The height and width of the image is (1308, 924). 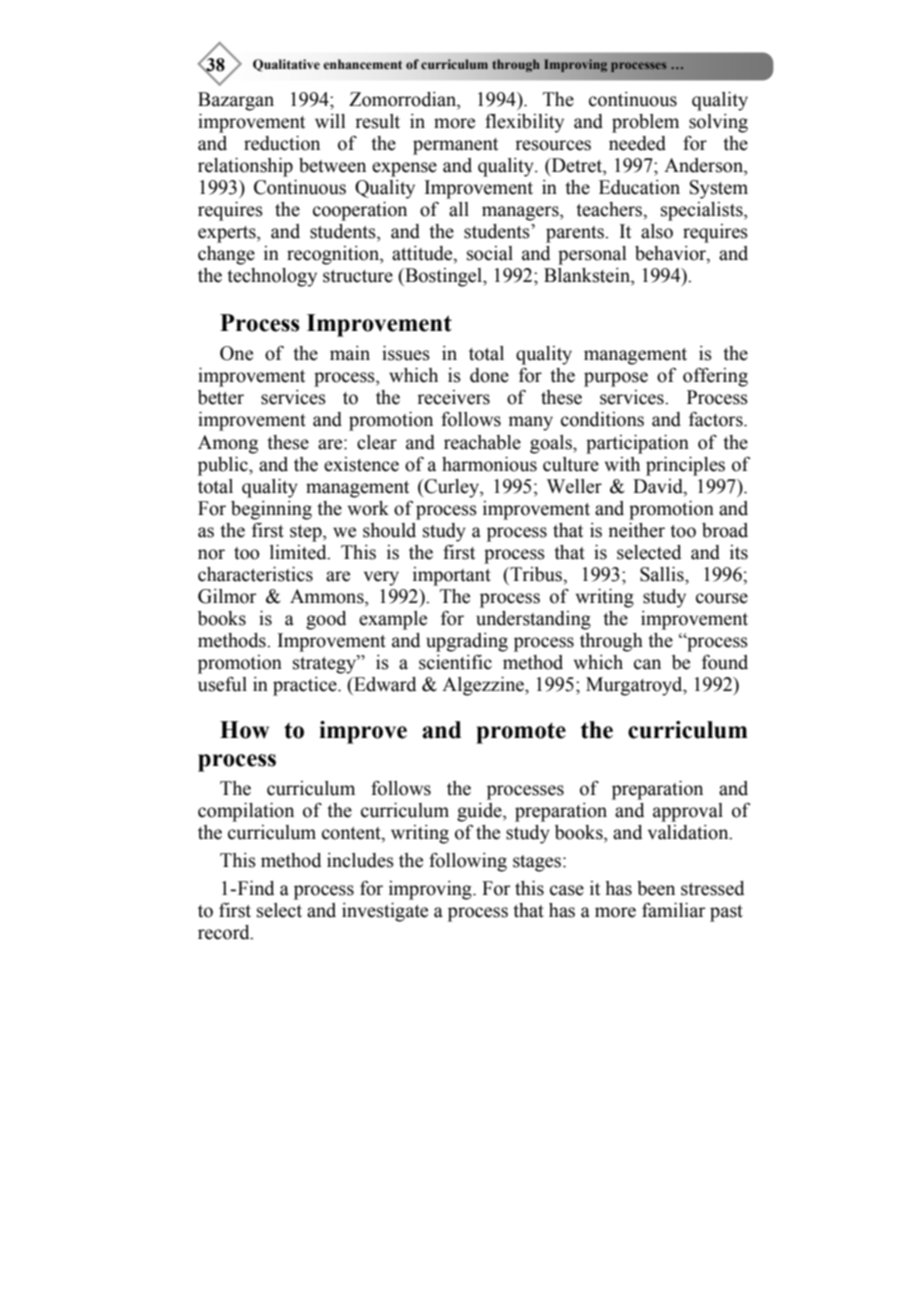 What do you see at coordinates (452, 576) in the image?
I see `important` at bounding box center [452, 576].
